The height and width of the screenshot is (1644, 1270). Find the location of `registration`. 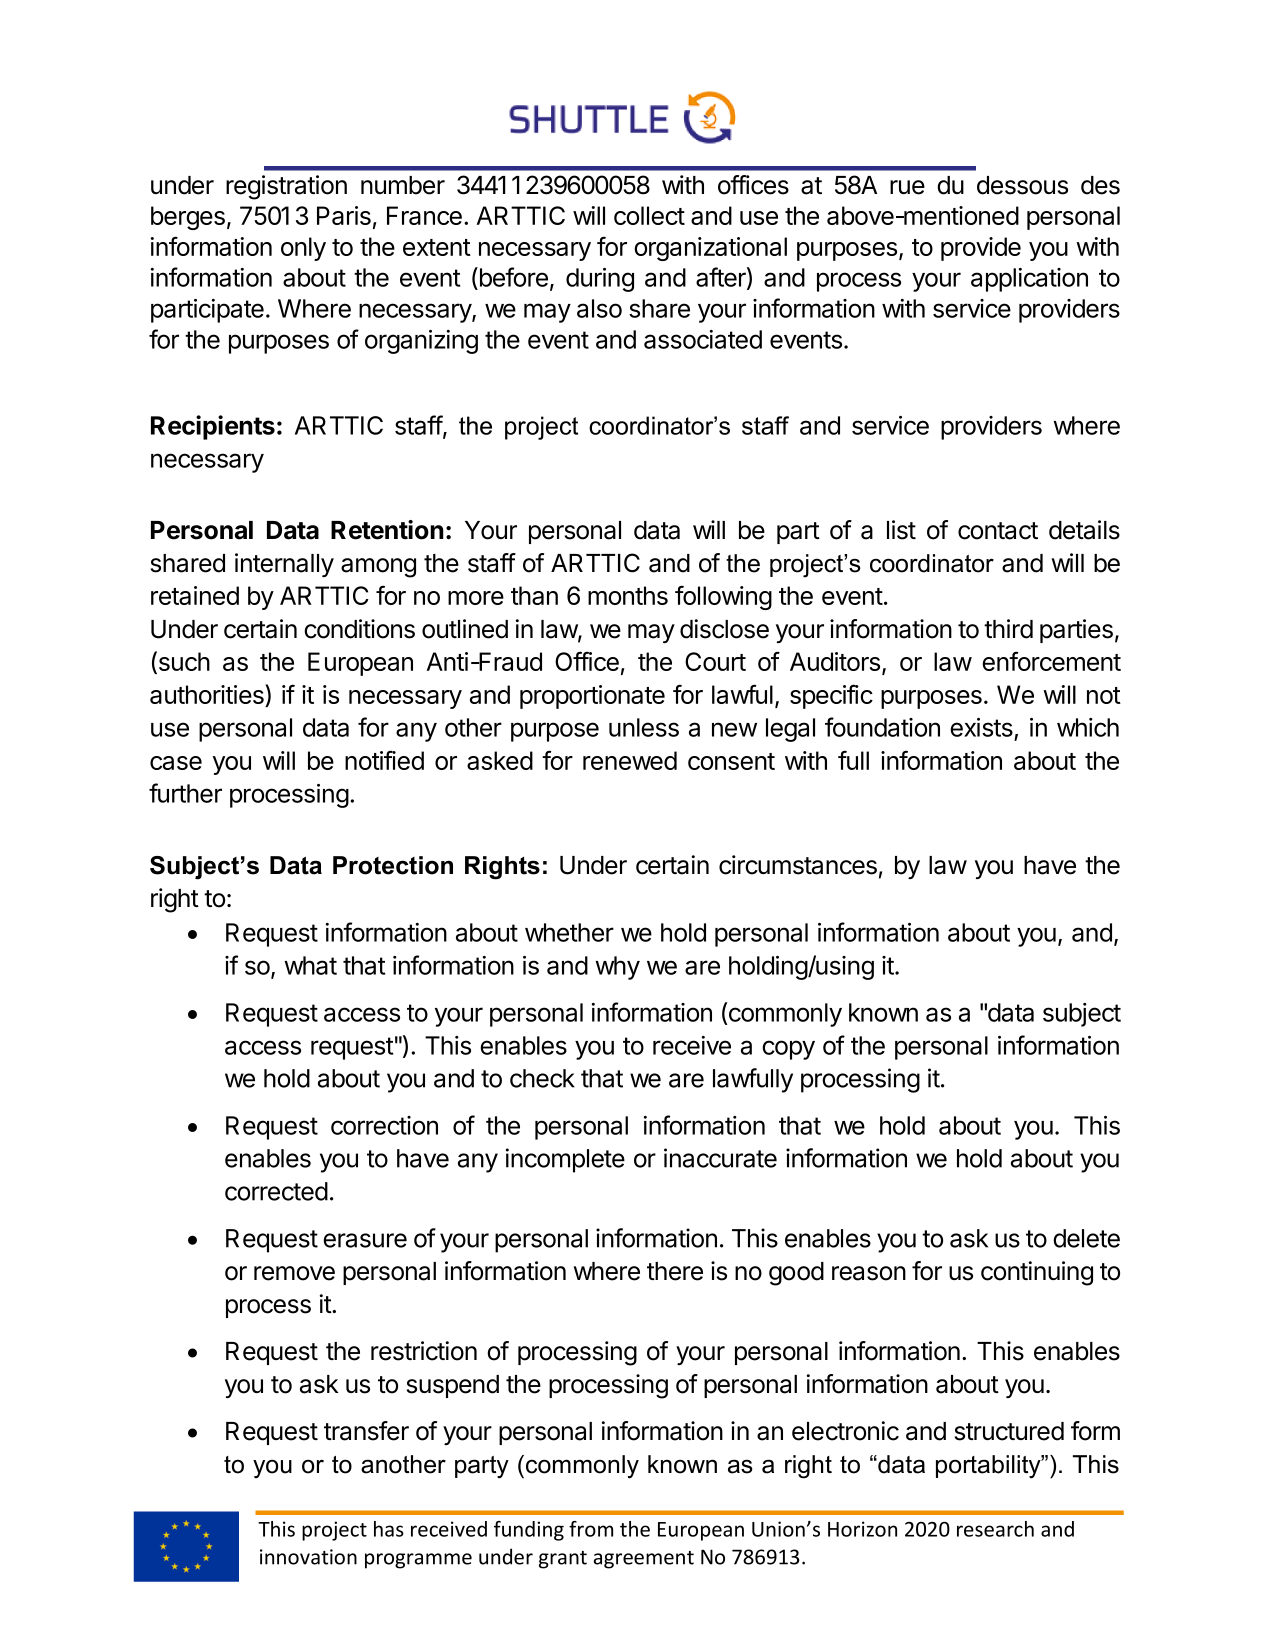

registration is located at coordinates (286, 187).
